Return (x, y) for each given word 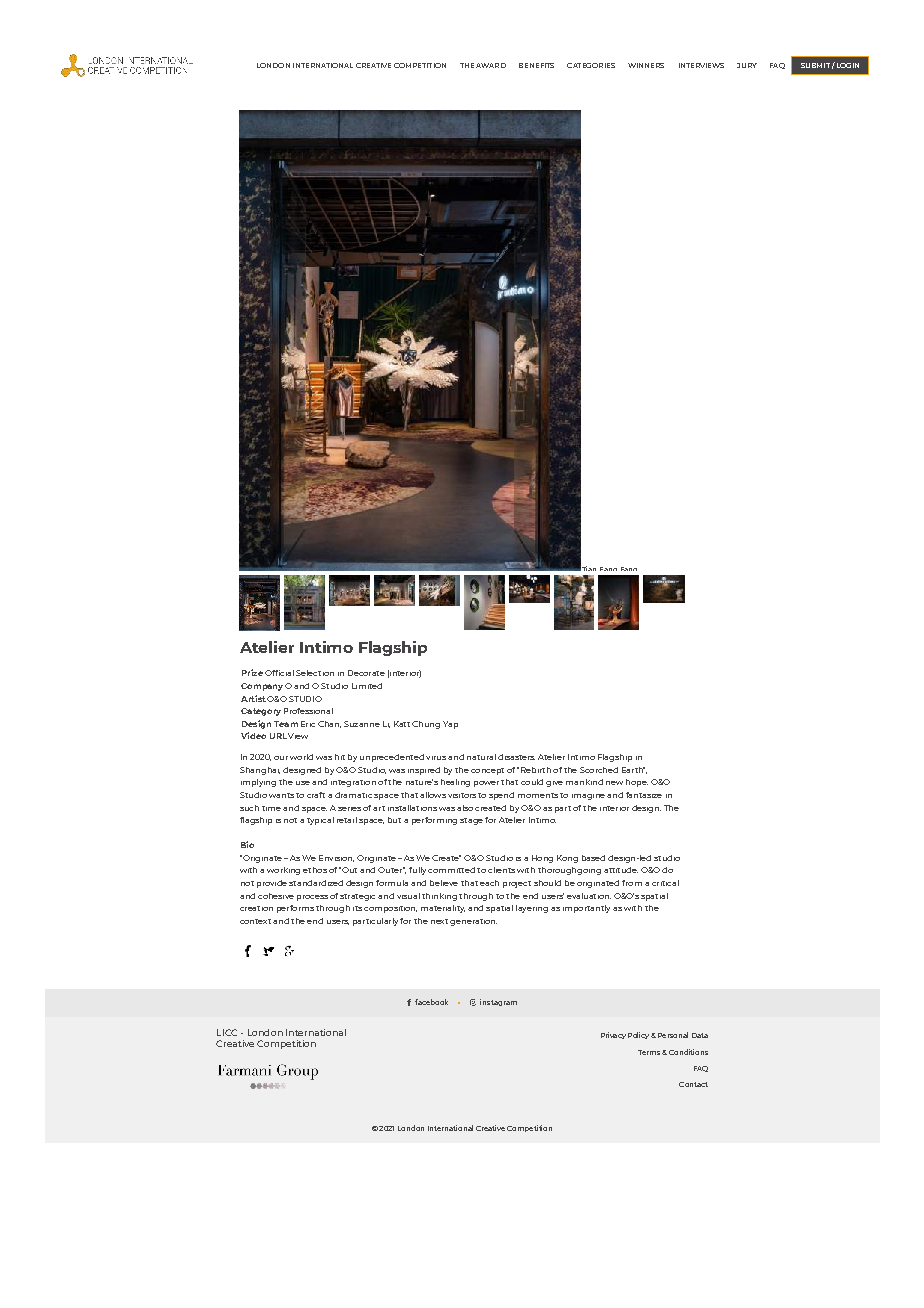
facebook (431, 1002)
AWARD (491, 65)
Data (700, 1035)
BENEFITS (536, 65)
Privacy (613, 1035)
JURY (747, 65)
